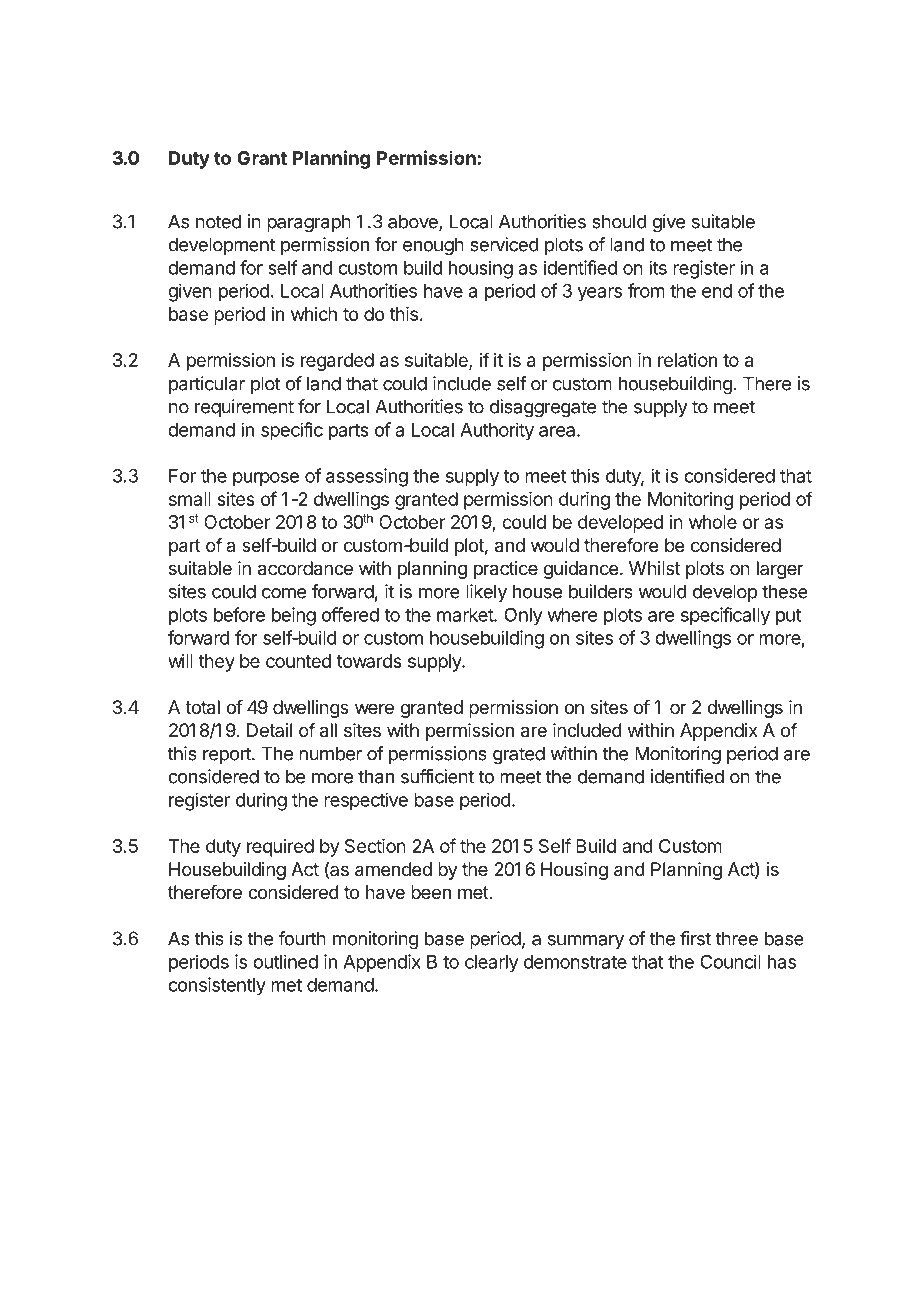 This screenshot has width=924, height=1308. What do you see at coordinates (730, 961) in the screenshot?
I see `Council` at bounding box center [730, 961].
